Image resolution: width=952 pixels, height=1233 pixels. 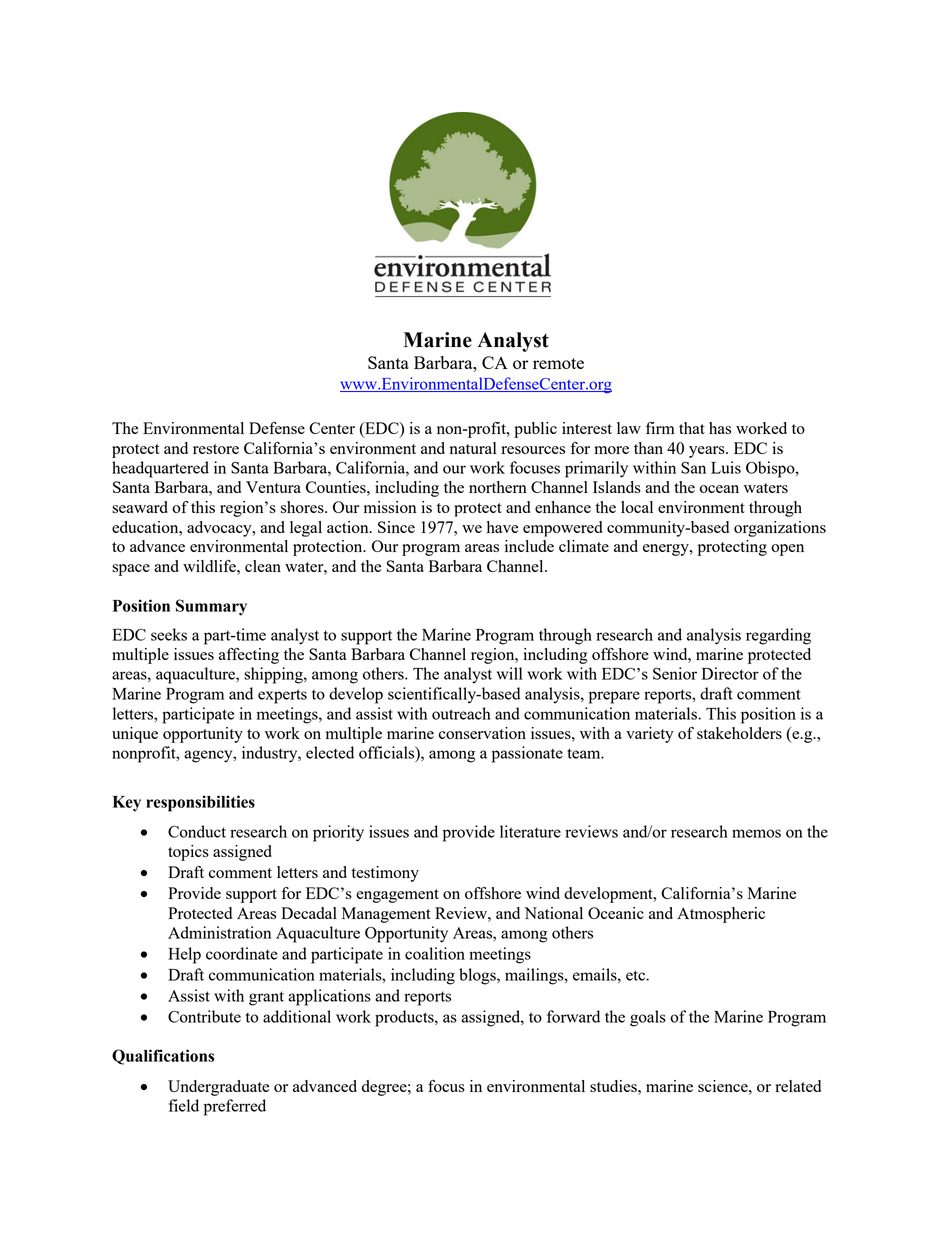 What do you see at coordinates (756, 833) in the screenshot?
I see `memos` at bounding box center [756, 833].
